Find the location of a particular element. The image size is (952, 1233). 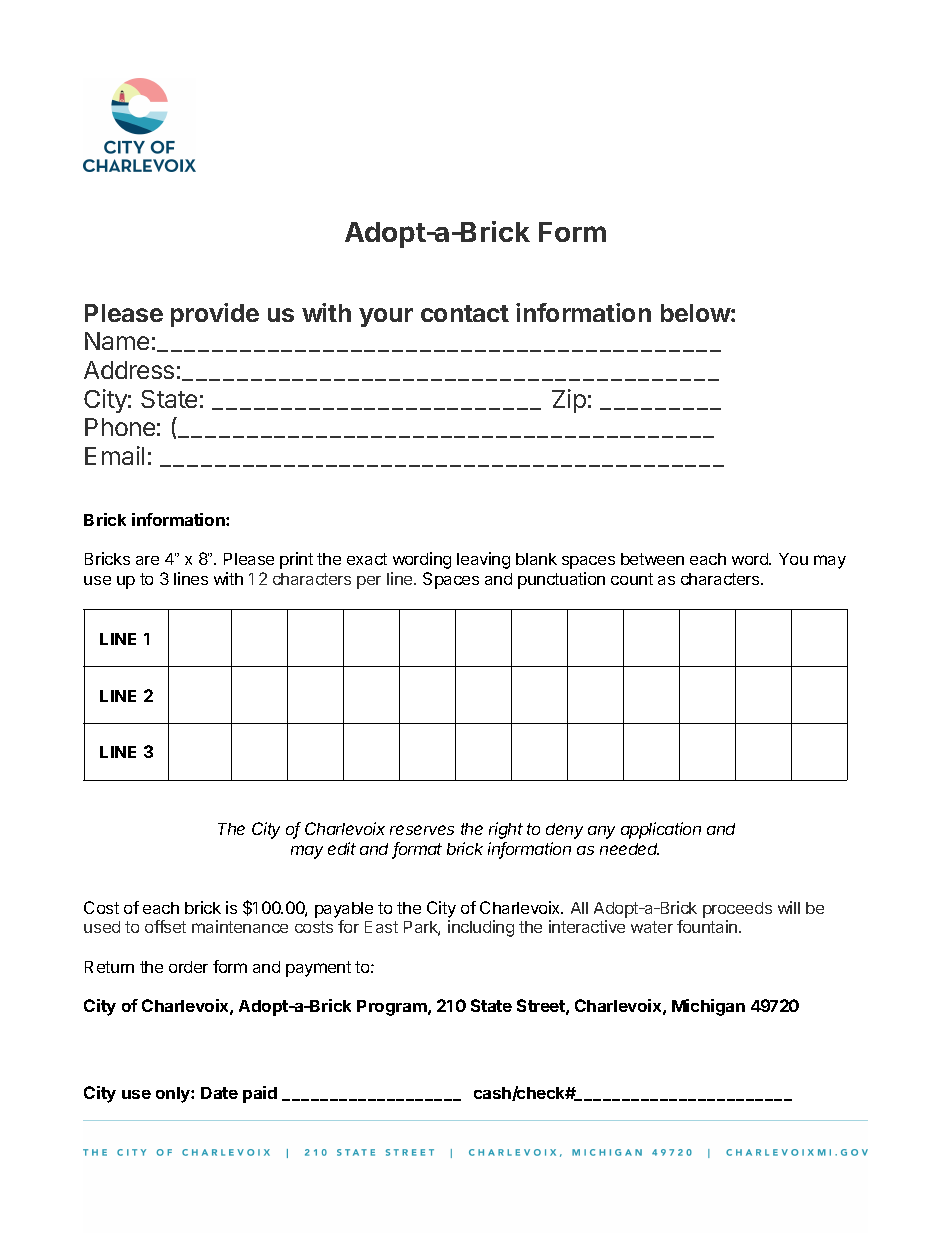

provide is located at coordinates (215, 315).
